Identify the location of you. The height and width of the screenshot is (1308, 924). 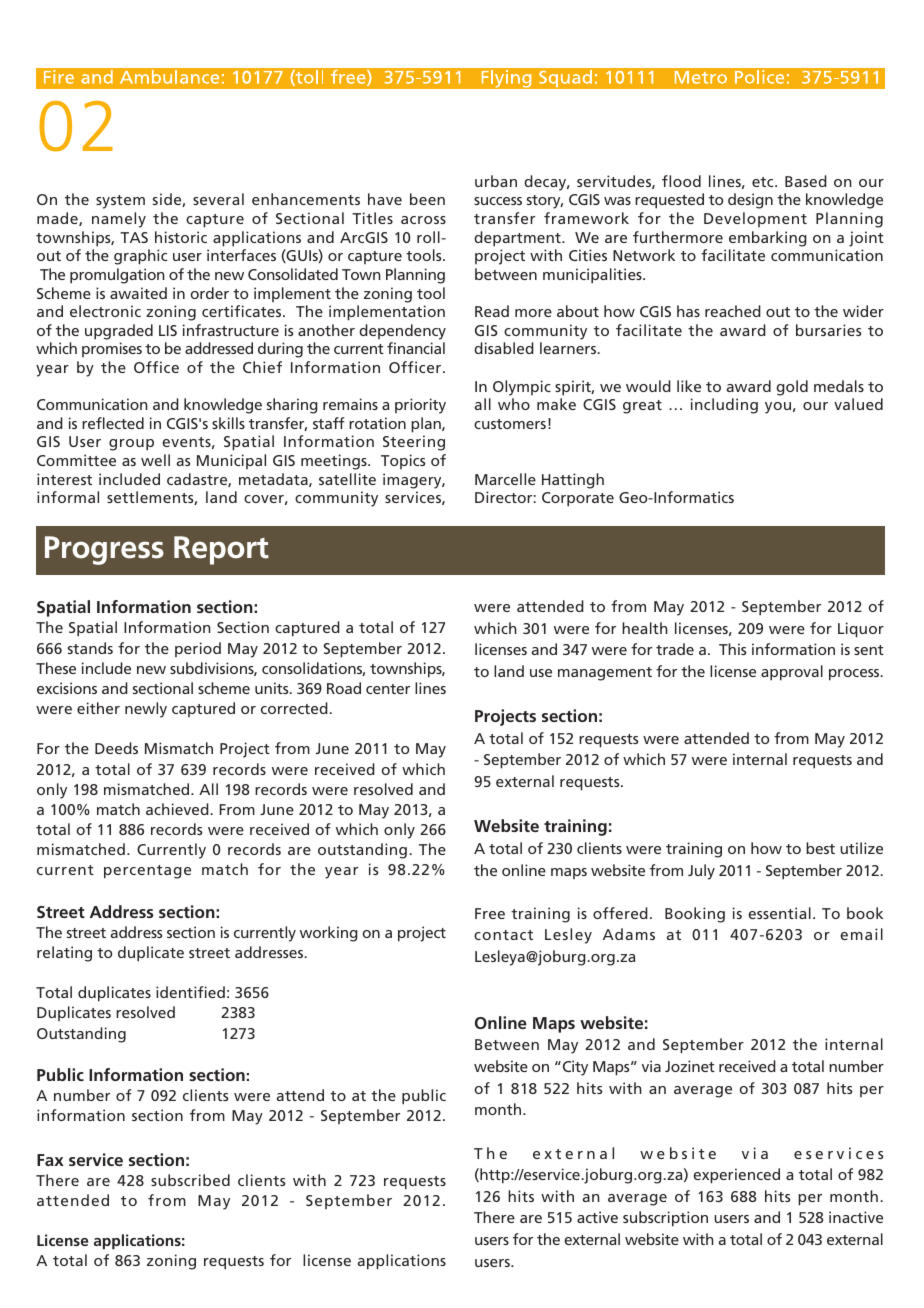
(778, 408).
